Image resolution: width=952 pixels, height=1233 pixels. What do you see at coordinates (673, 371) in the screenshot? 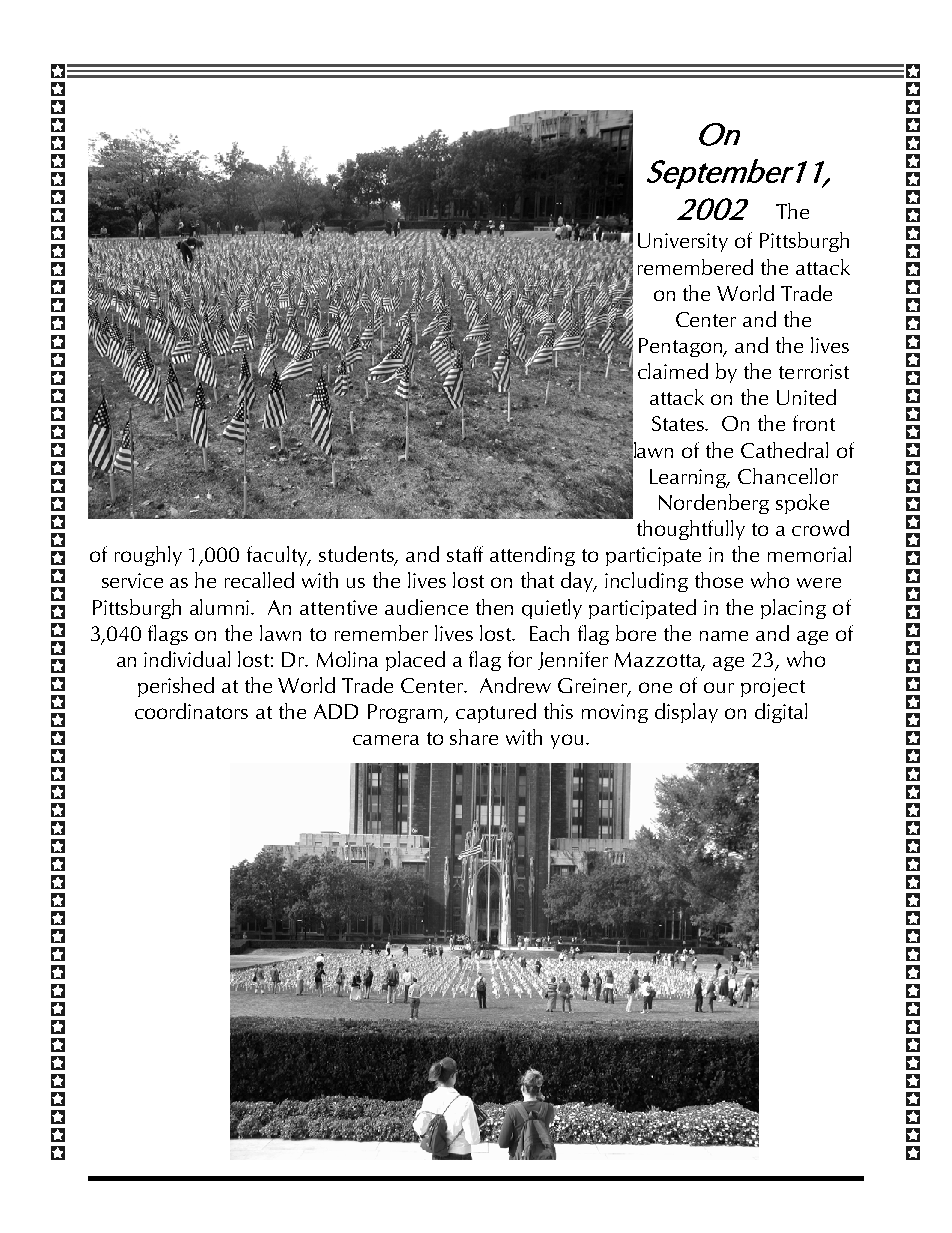
I see `claimed` at bounding box center [673, 371].
